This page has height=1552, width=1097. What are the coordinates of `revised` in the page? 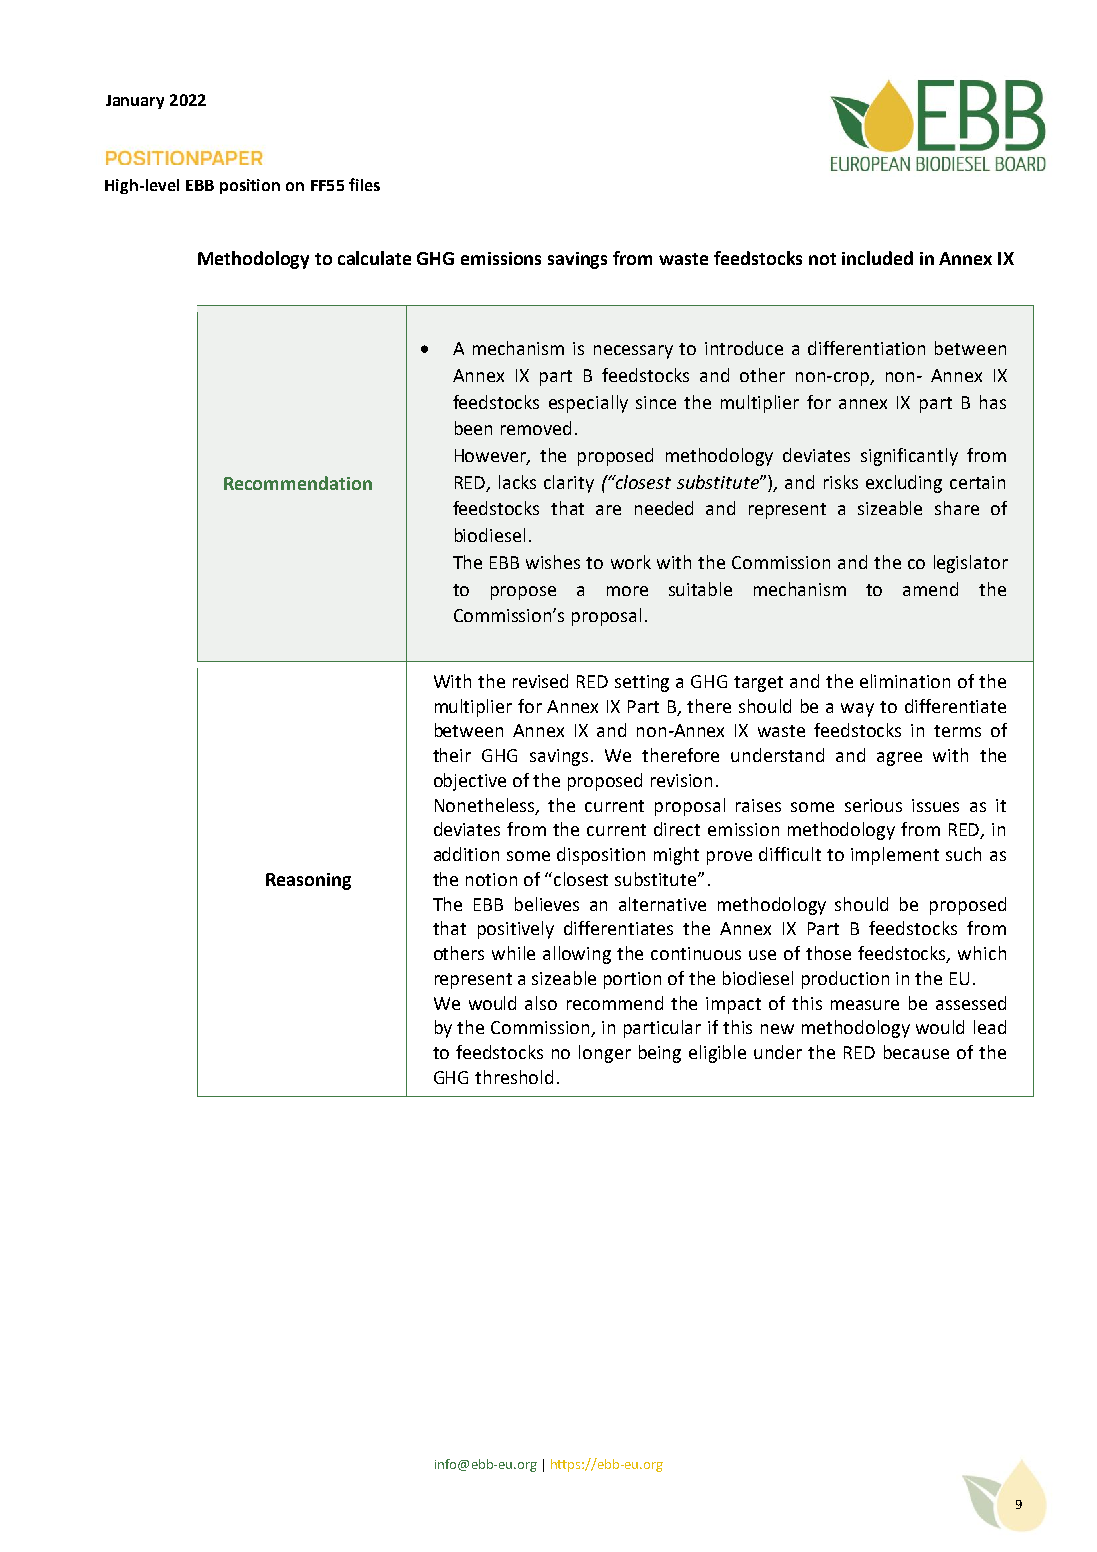 It's located at (540, 681).
